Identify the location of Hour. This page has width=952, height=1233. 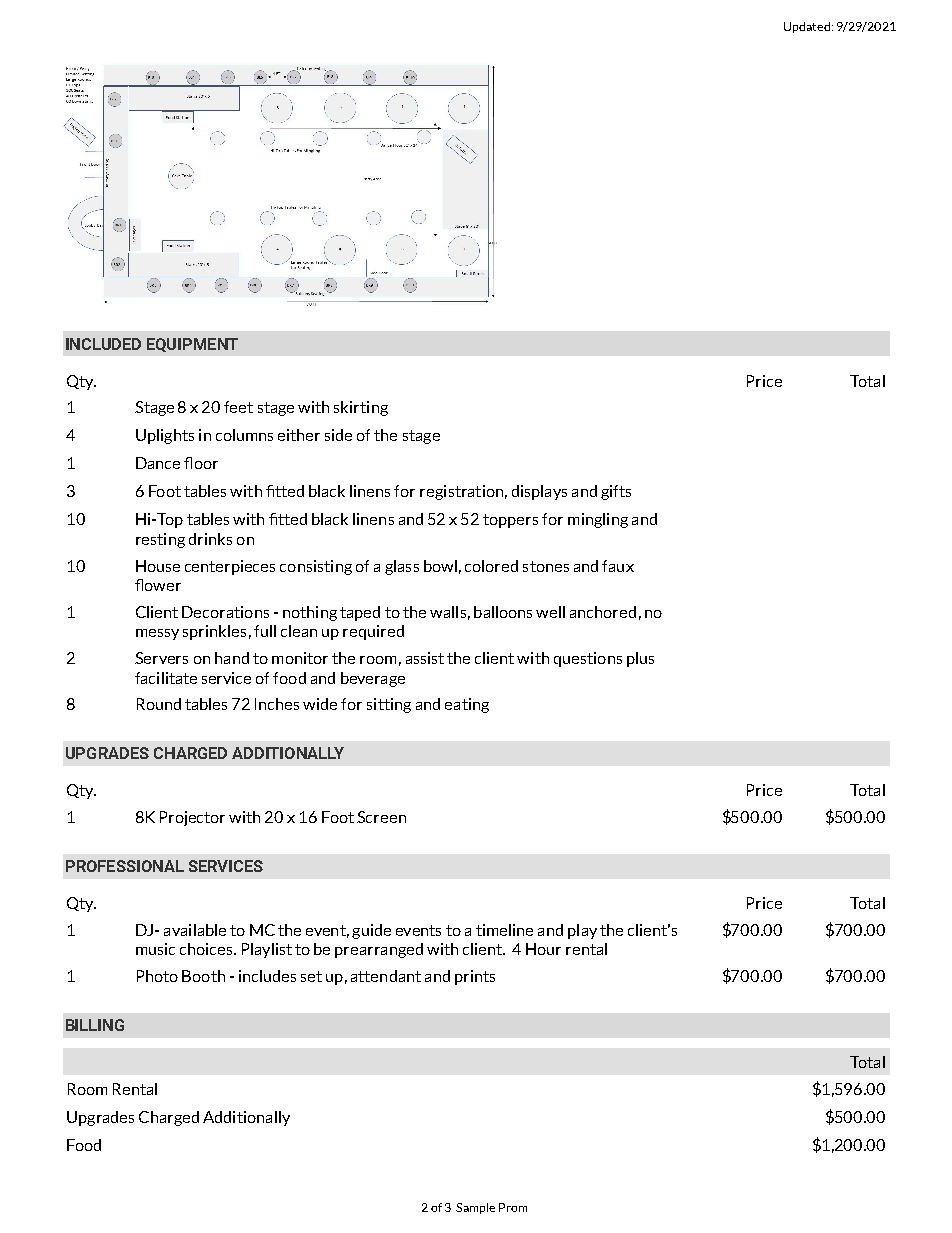
(543, 949).
